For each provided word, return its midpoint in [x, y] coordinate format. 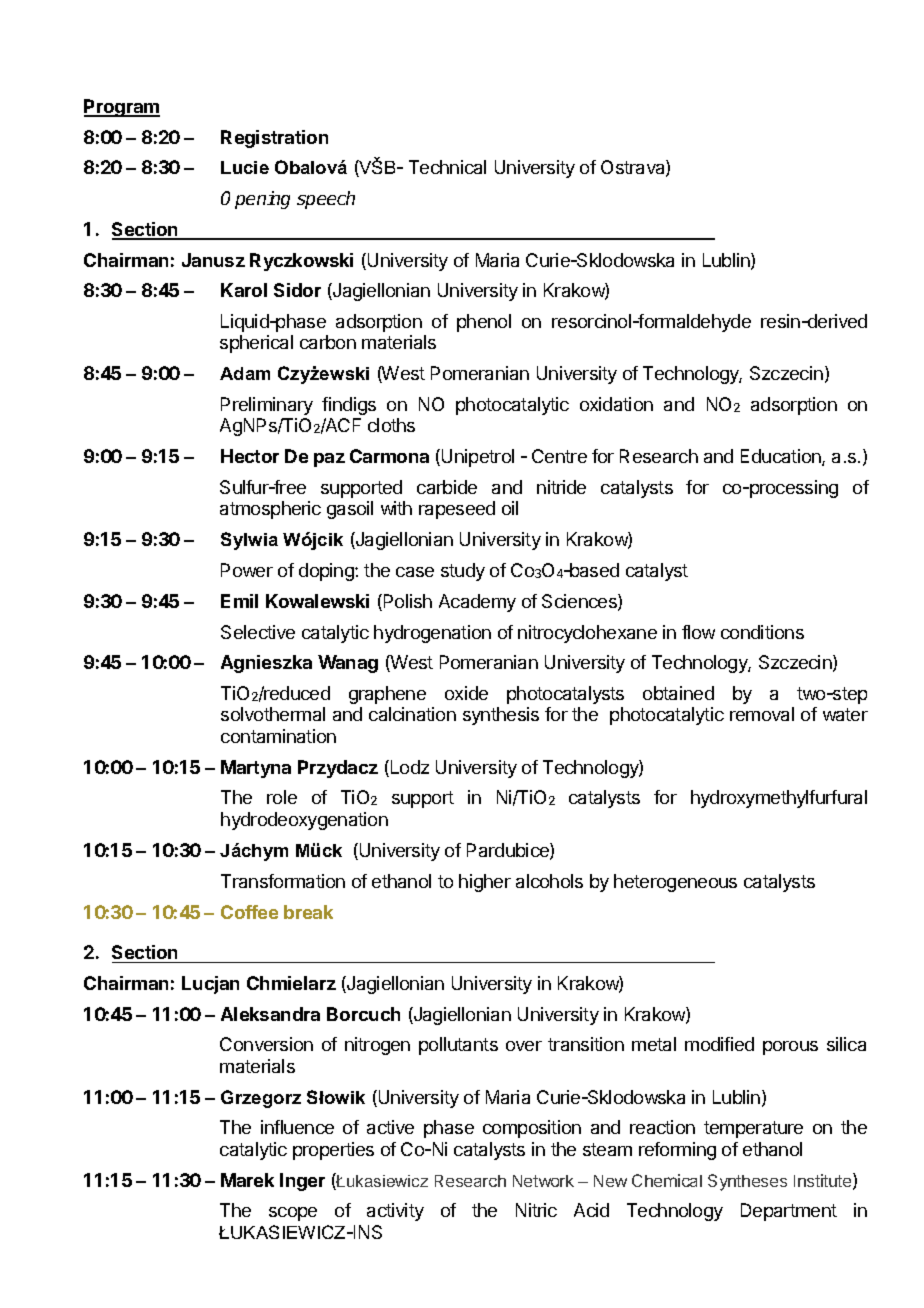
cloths [391, 425]
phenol [484, 323]
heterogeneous [675, 883]
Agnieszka [266, 664]
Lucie [245, 167]
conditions [762, 632]
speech [326, 200]
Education [782, 457]
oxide [466, 693]
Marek [247, 1180]
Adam [245, 373]
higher [485, 883]
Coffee [249, 912]
